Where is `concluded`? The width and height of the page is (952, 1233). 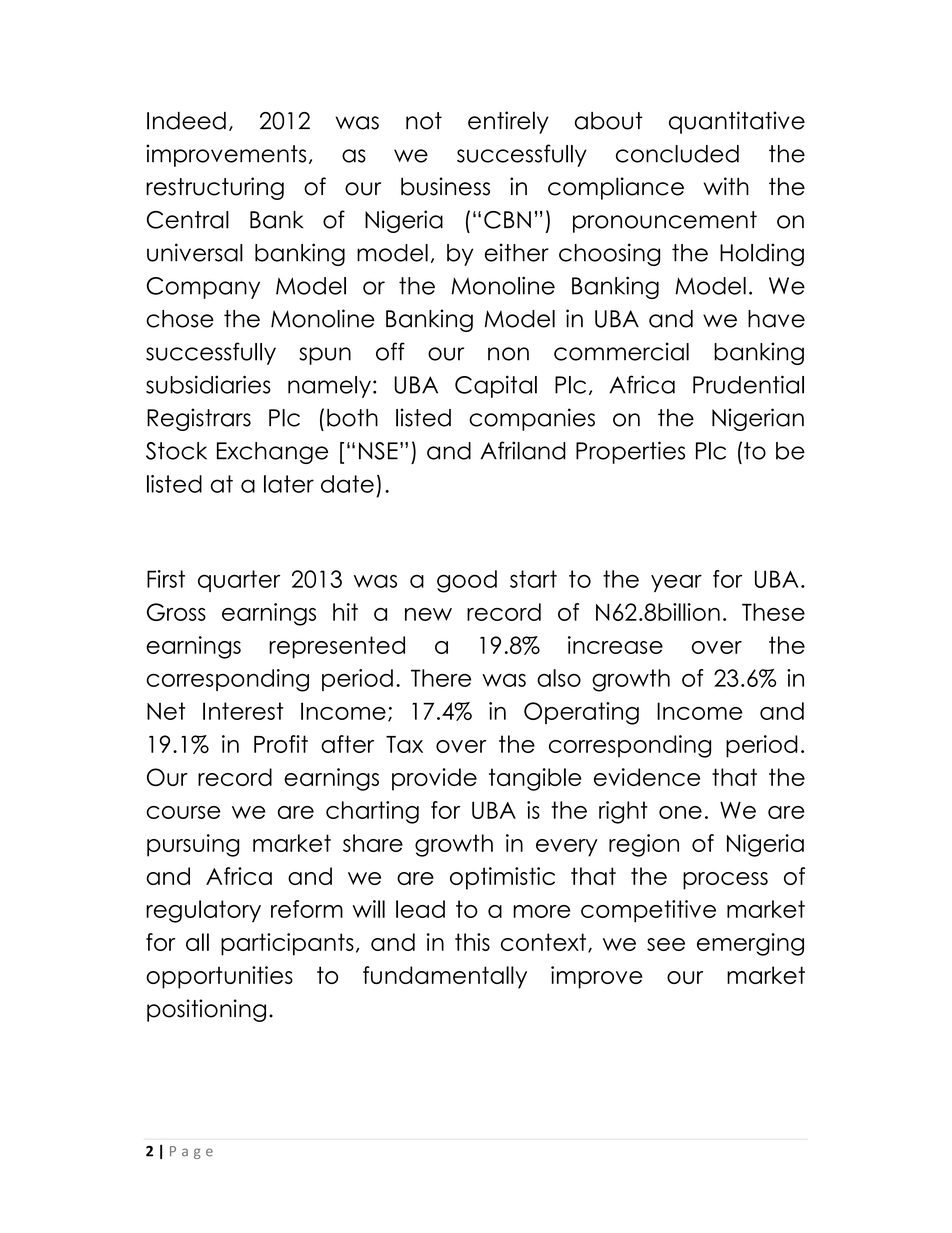
concluded is located at coordinates (677, 154).
